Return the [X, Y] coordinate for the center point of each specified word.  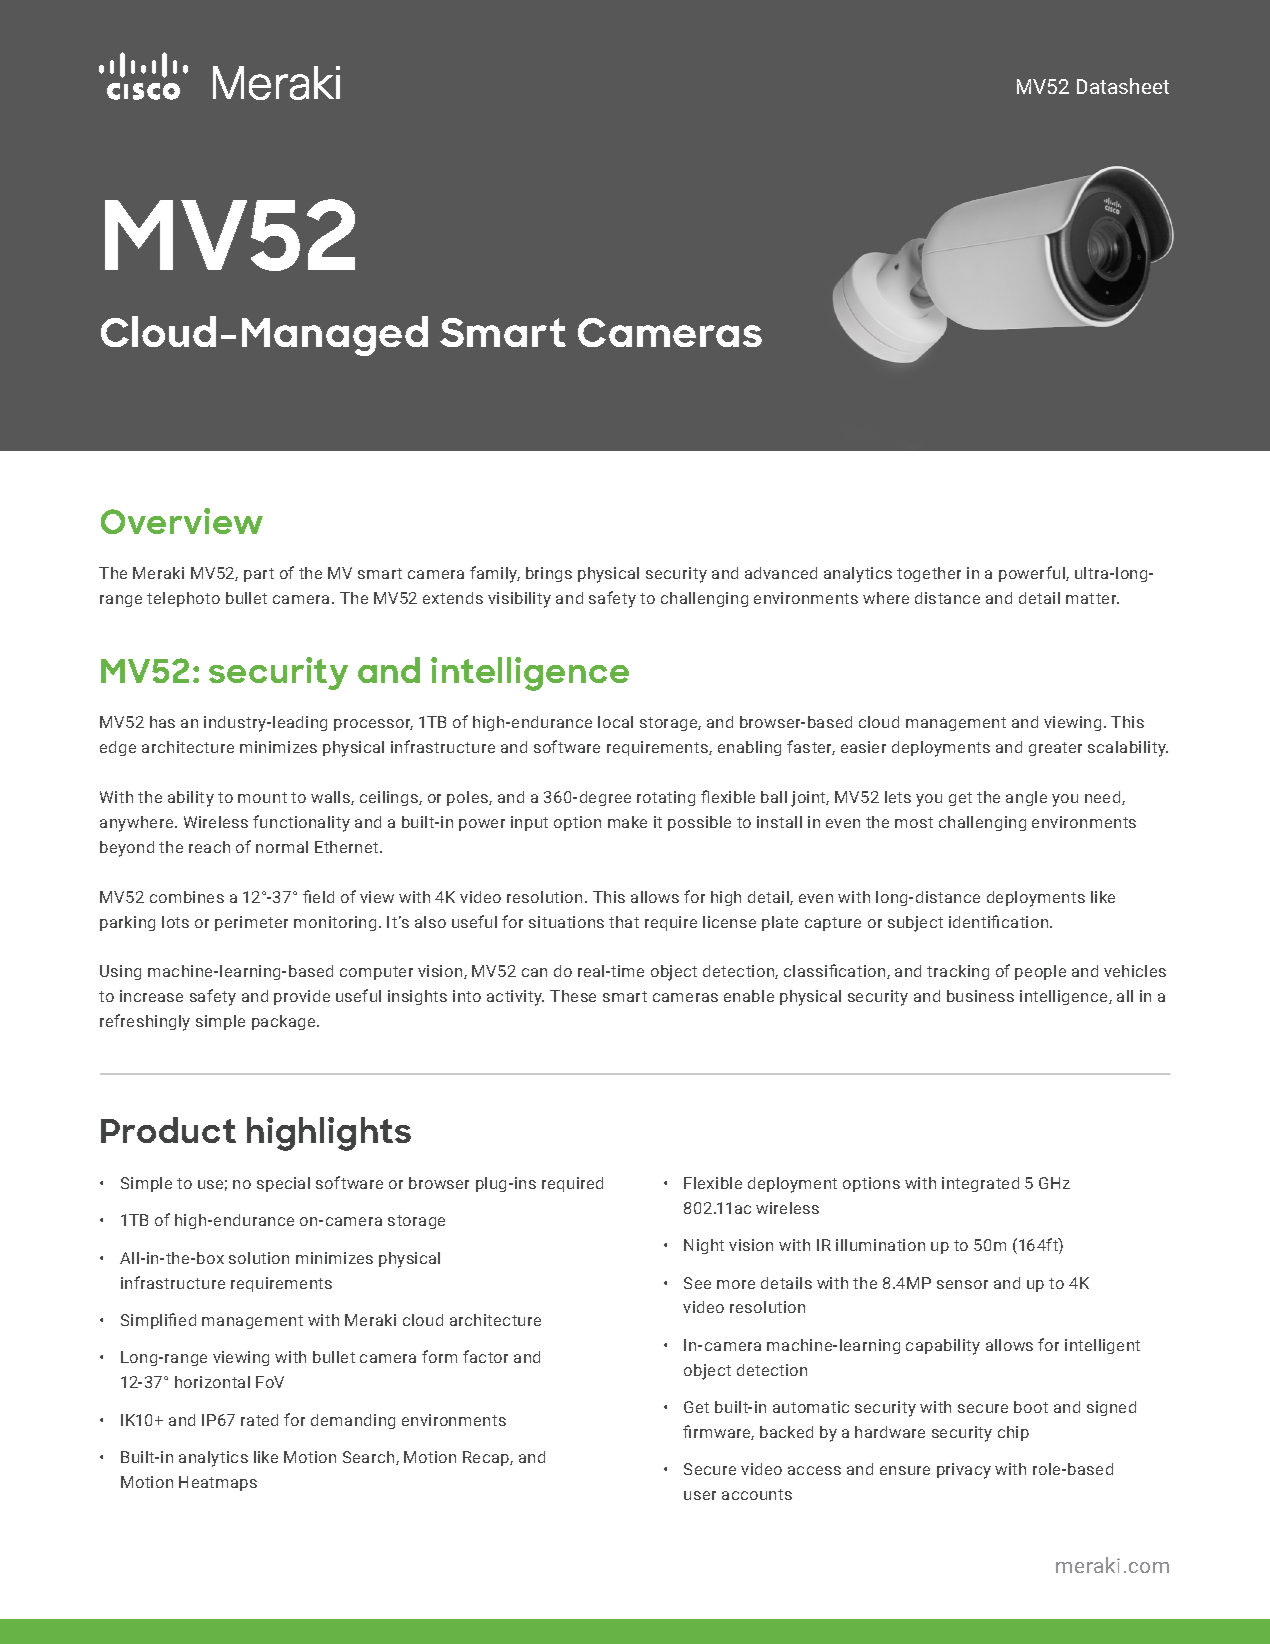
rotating [666, 798]
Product [168, 1130]
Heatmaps [218, 1483]
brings [549, 574]
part [259, 575]
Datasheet [1123, 86]
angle [1026, 798]
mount [262, 797]
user [700, 1495]
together [929, 574]
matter [1092, 598]
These [573, 996]
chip [1013, 1433]
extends [453, 598]
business [980, 996]
